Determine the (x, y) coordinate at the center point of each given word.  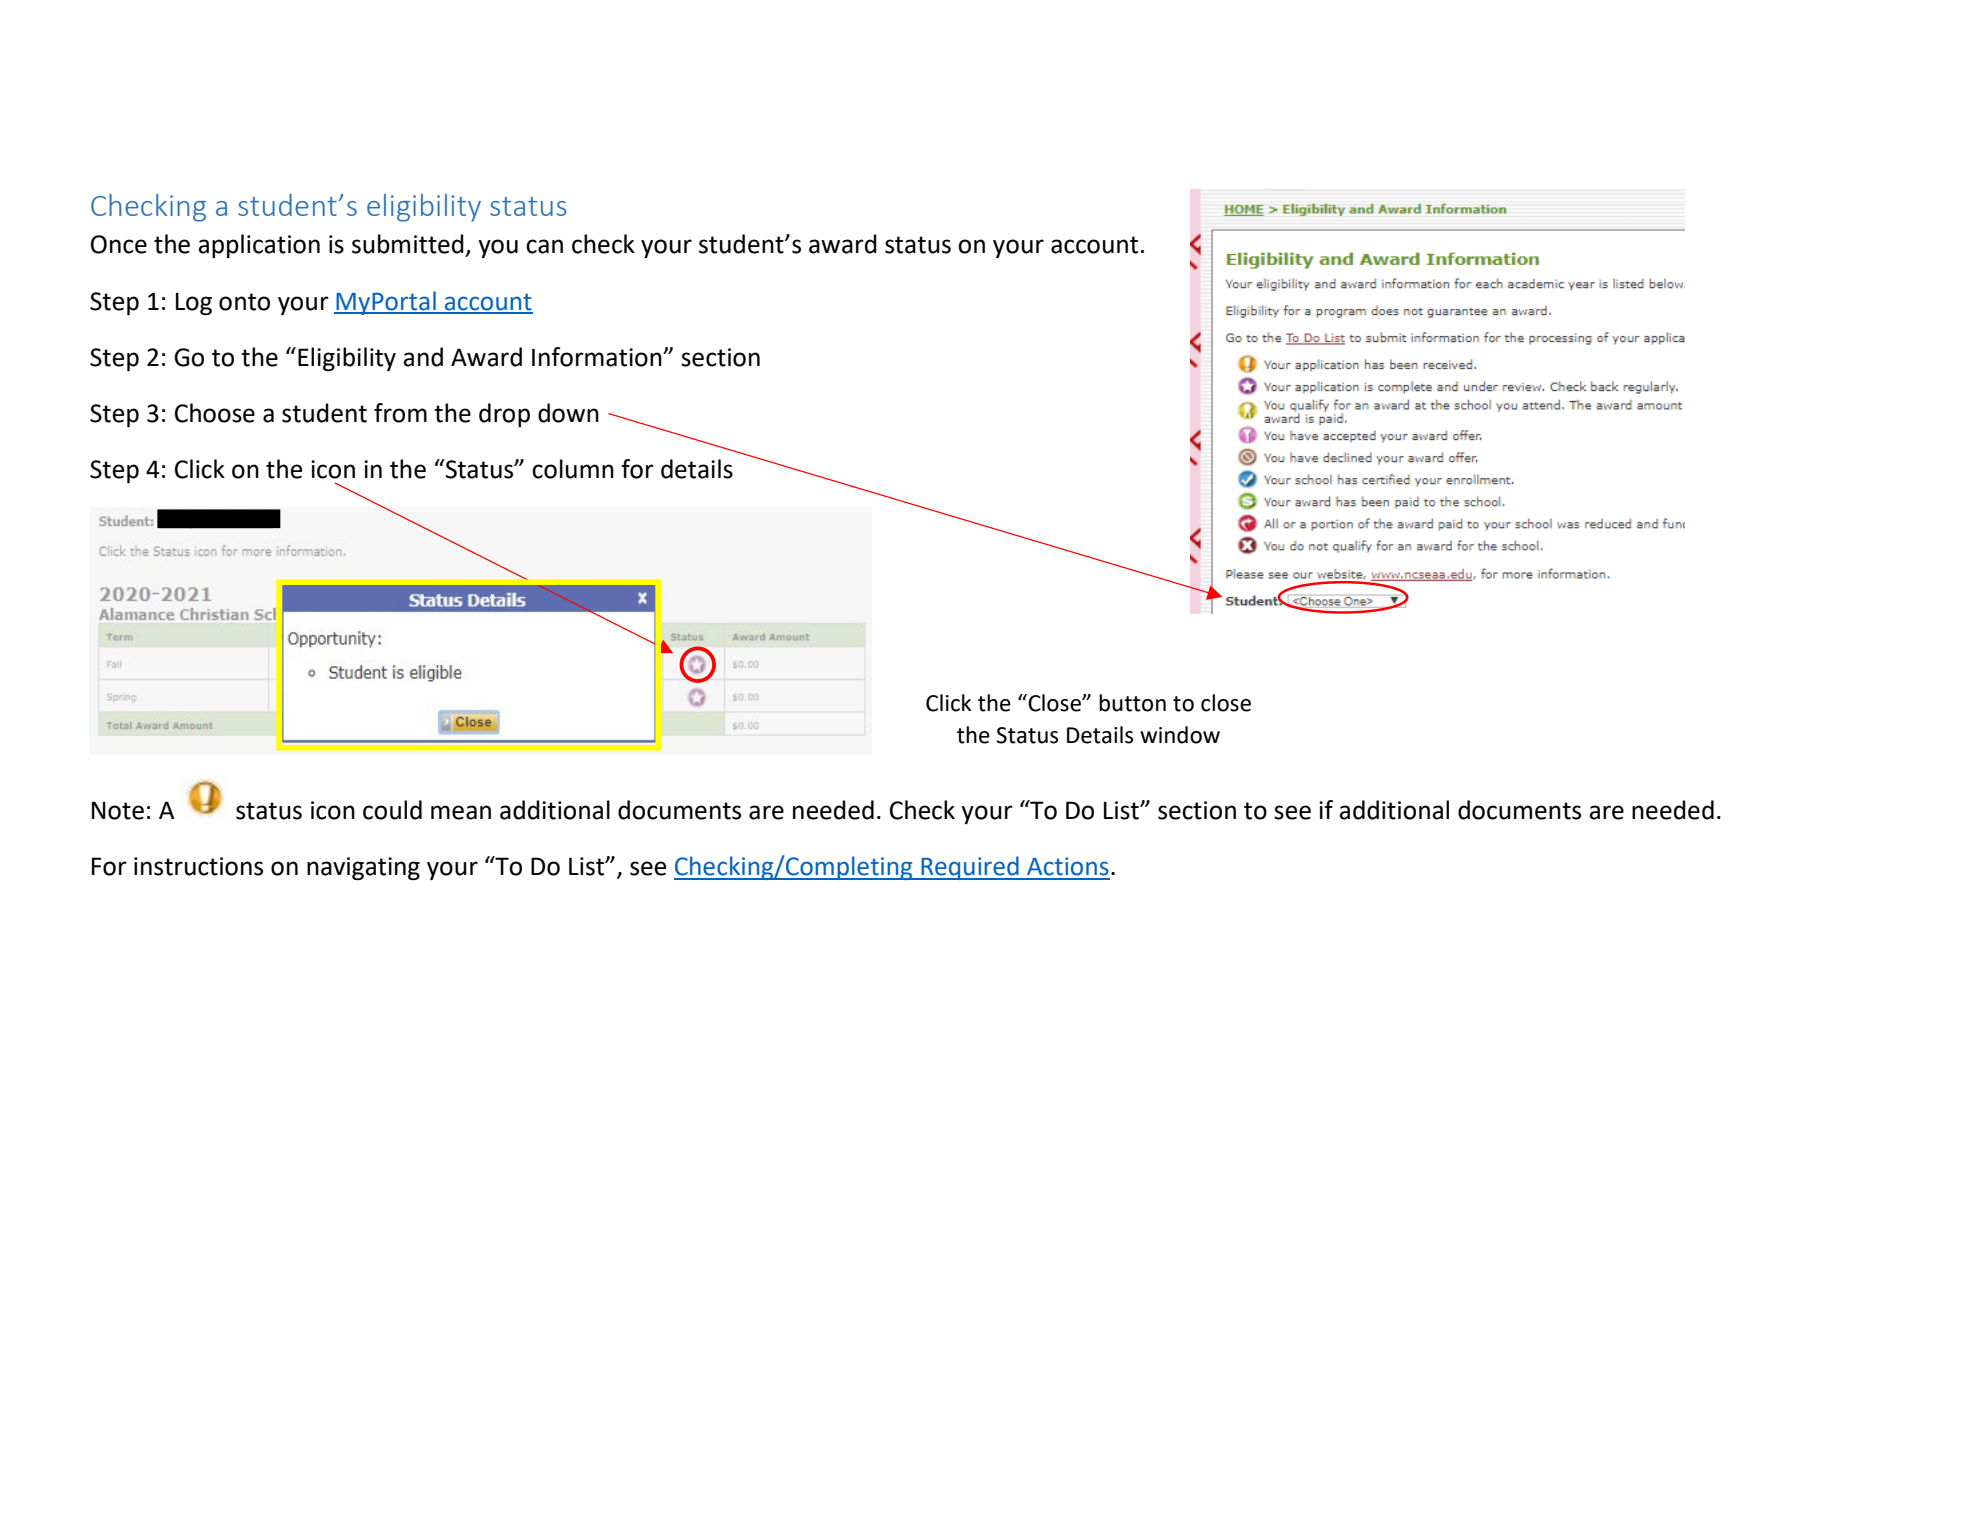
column (573, 469)
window (1180, 735)
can (544, 246)
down (568, 413)
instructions (198, 866)
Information (598, 357)
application (259, 246)
